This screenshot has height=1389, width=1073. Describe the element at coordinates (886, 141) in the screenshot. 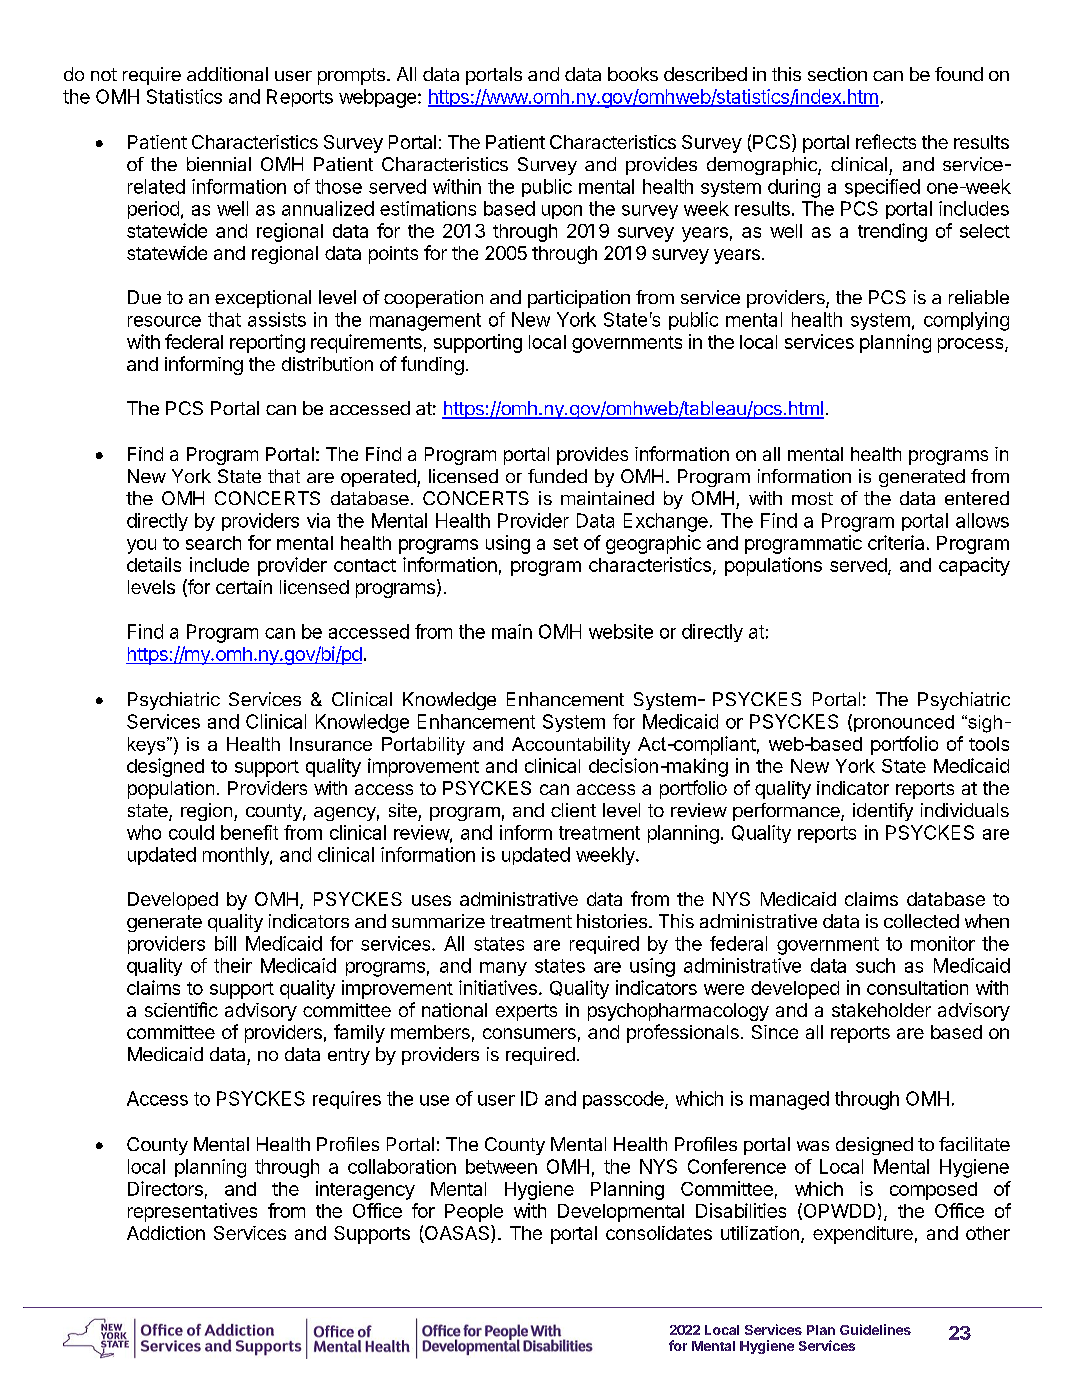

I see `reflects` at that location.
